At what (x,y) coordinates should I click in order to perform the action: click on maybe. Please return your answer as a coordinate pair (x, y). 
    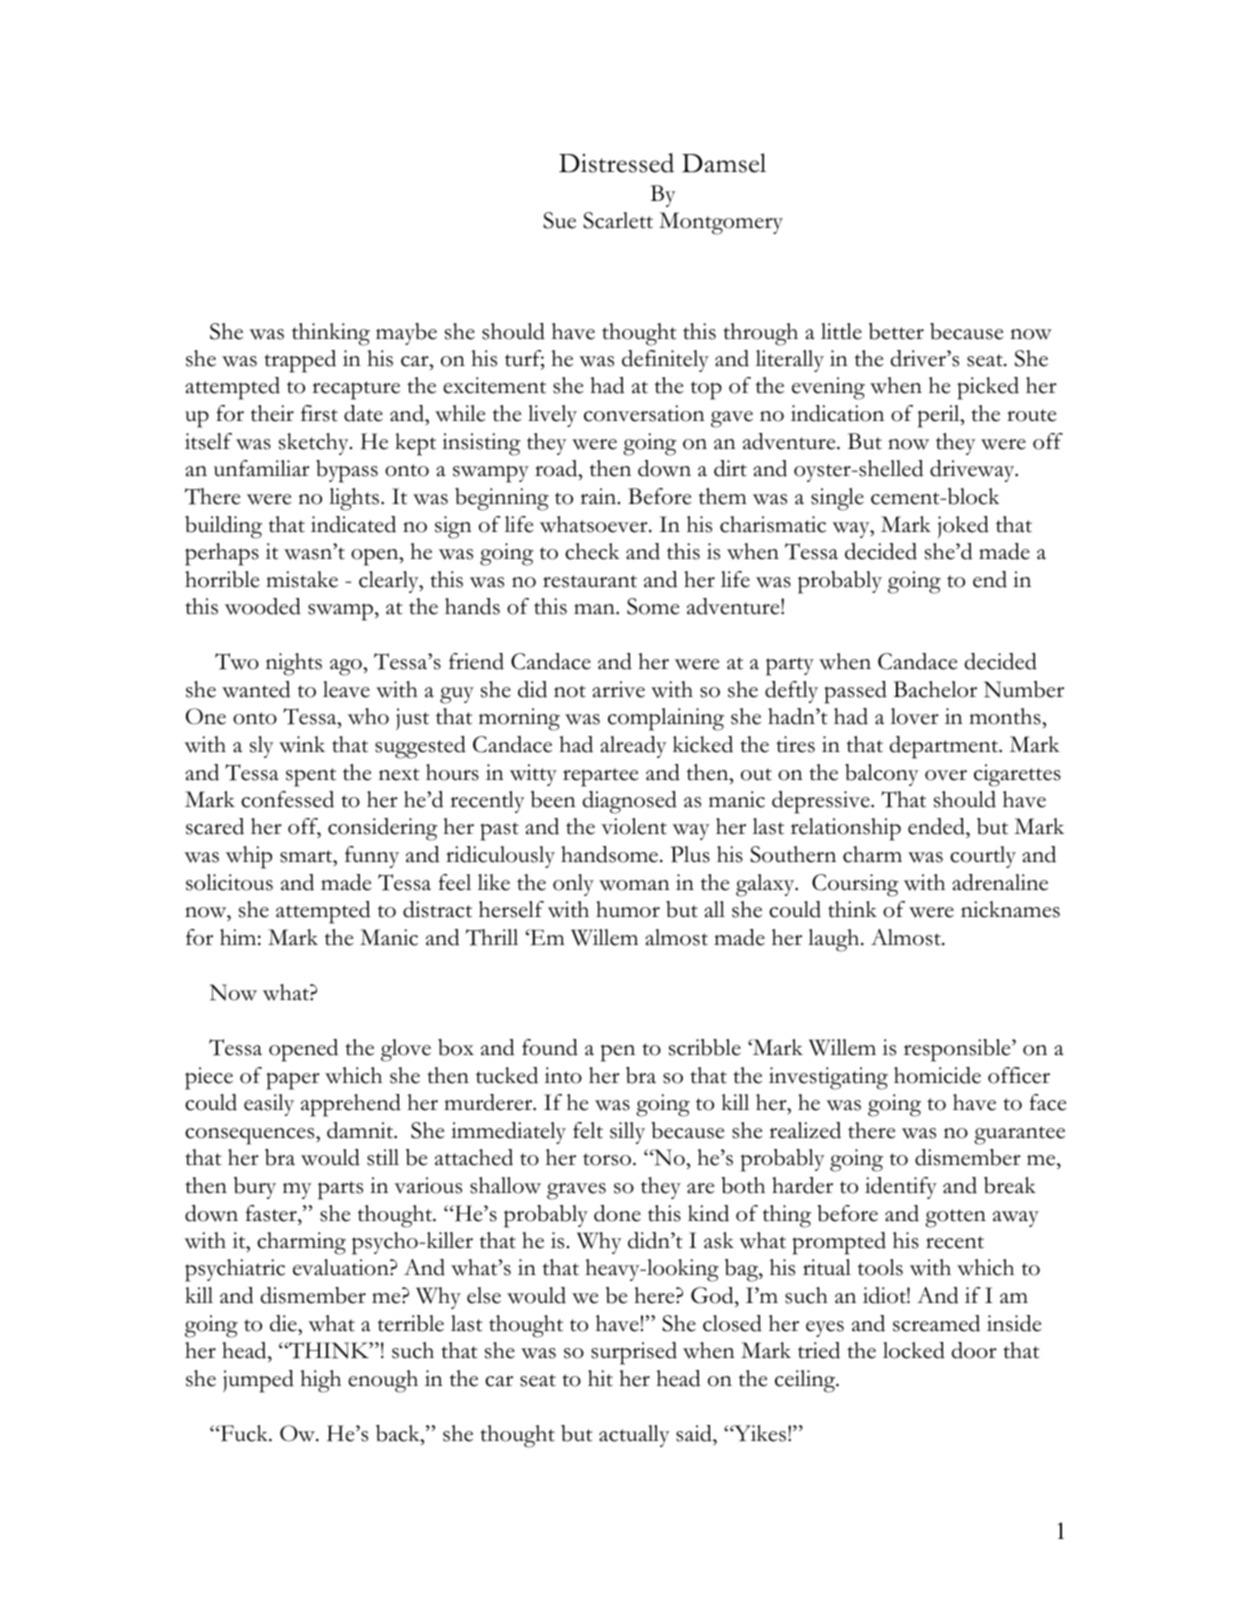
    Looking at the image, I should click on (406, 334).
